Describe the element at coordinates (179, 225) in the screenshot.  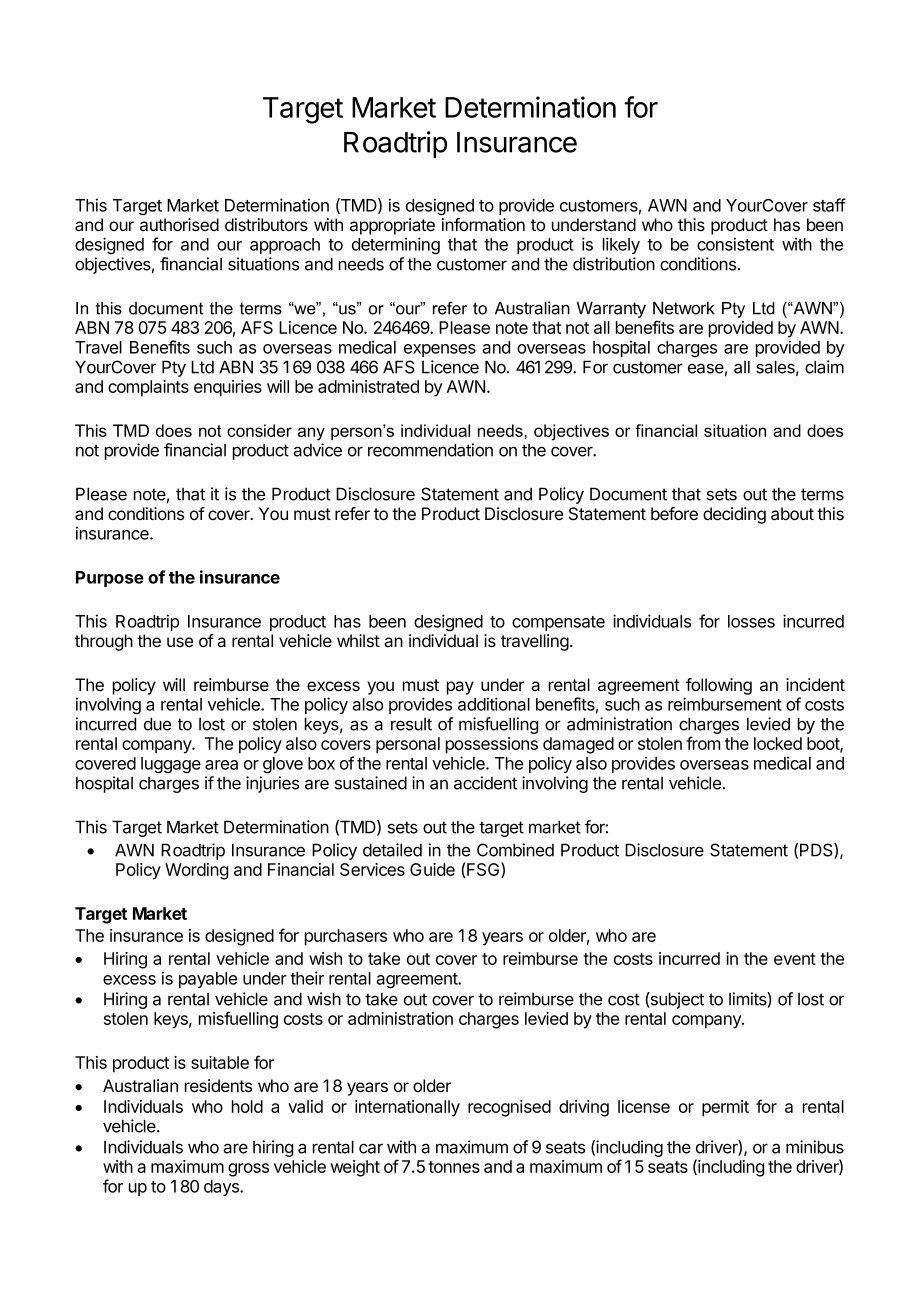
I see `authorised` at that location.
